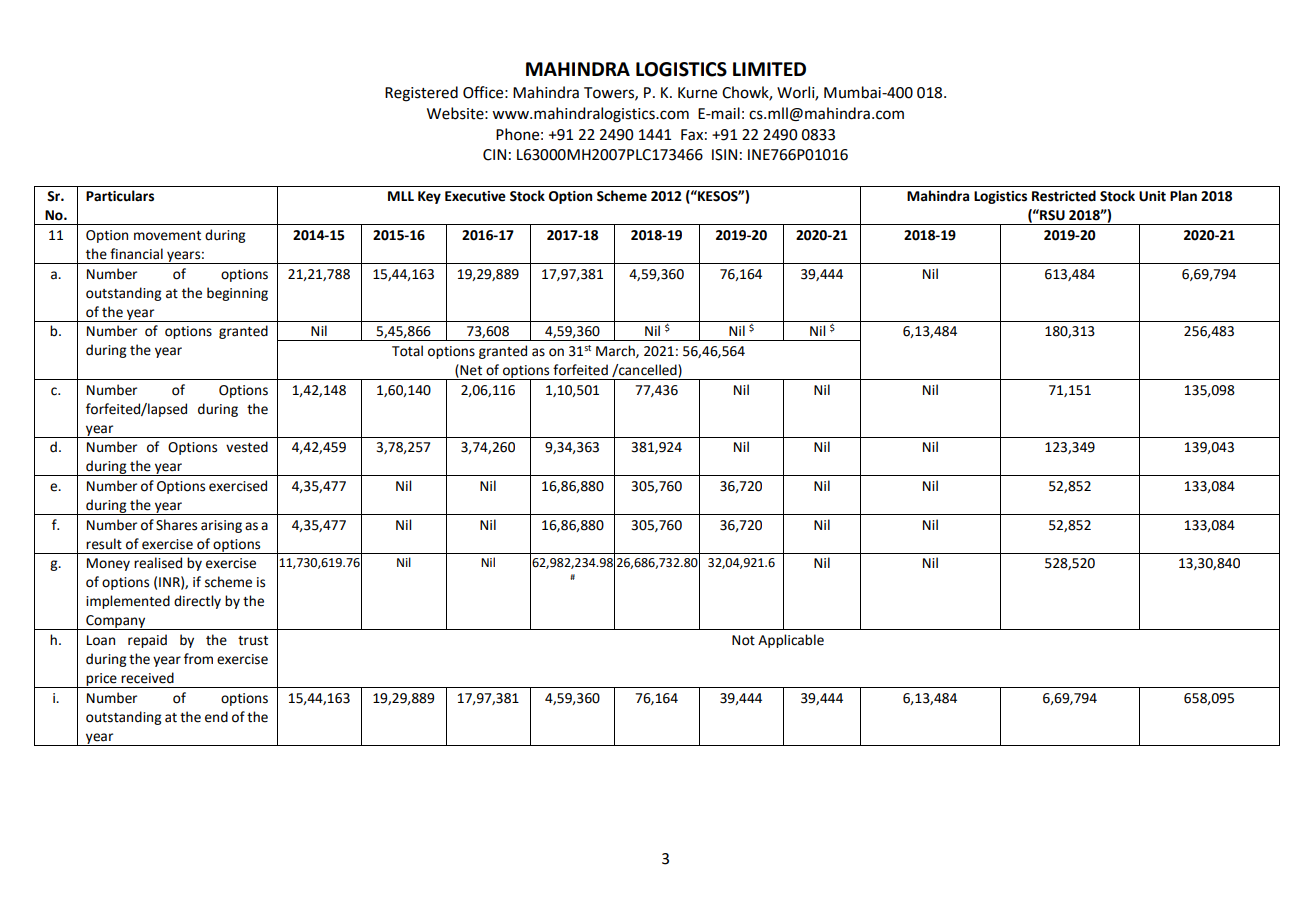 This image has width=1308, height=924. I want to click on LIMITED, so click(769, 69).
